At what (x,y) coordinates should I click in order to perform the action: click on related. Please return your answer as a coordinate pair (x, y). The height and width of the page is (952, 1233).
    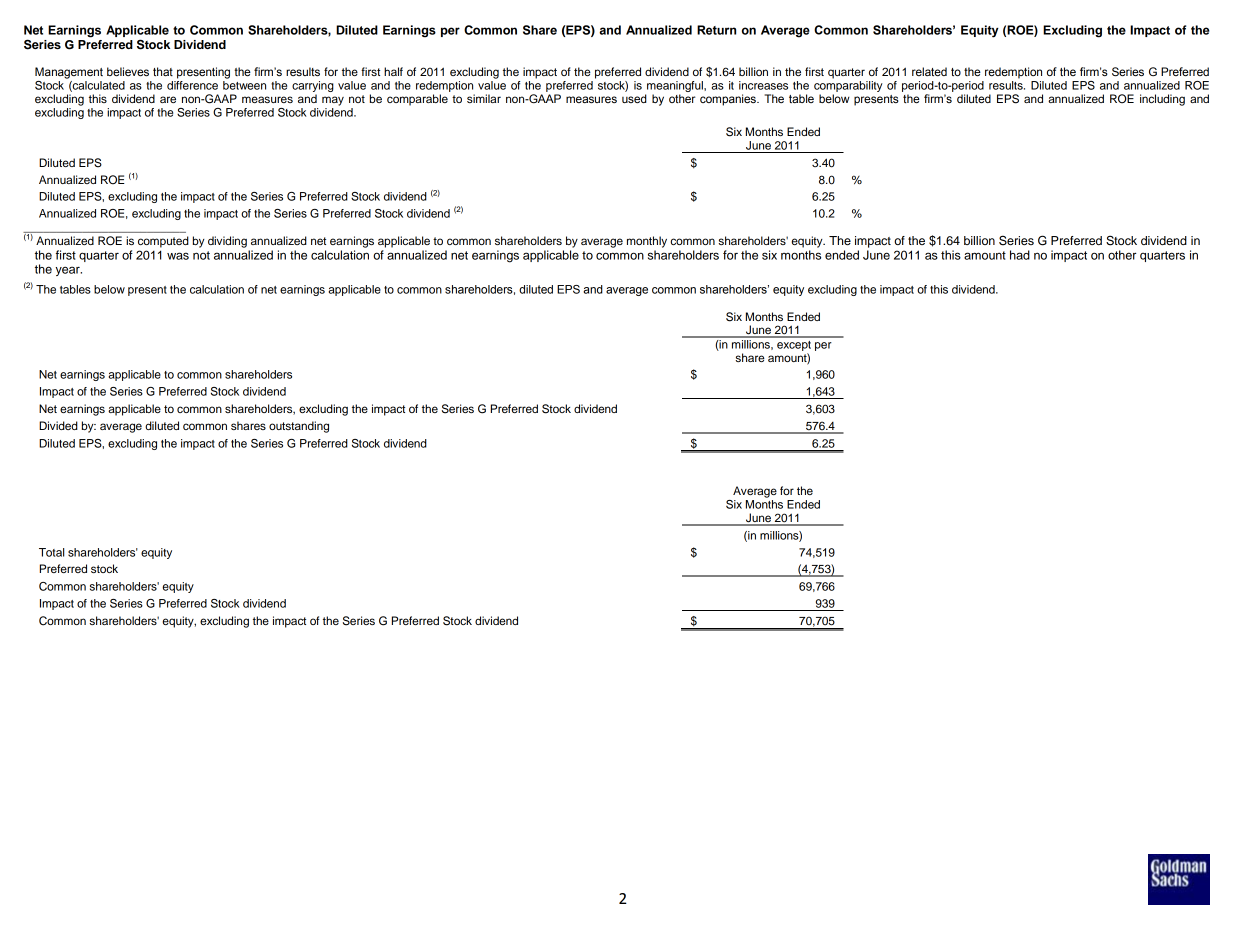
    Looking at the image, I should click on (929, 71).
